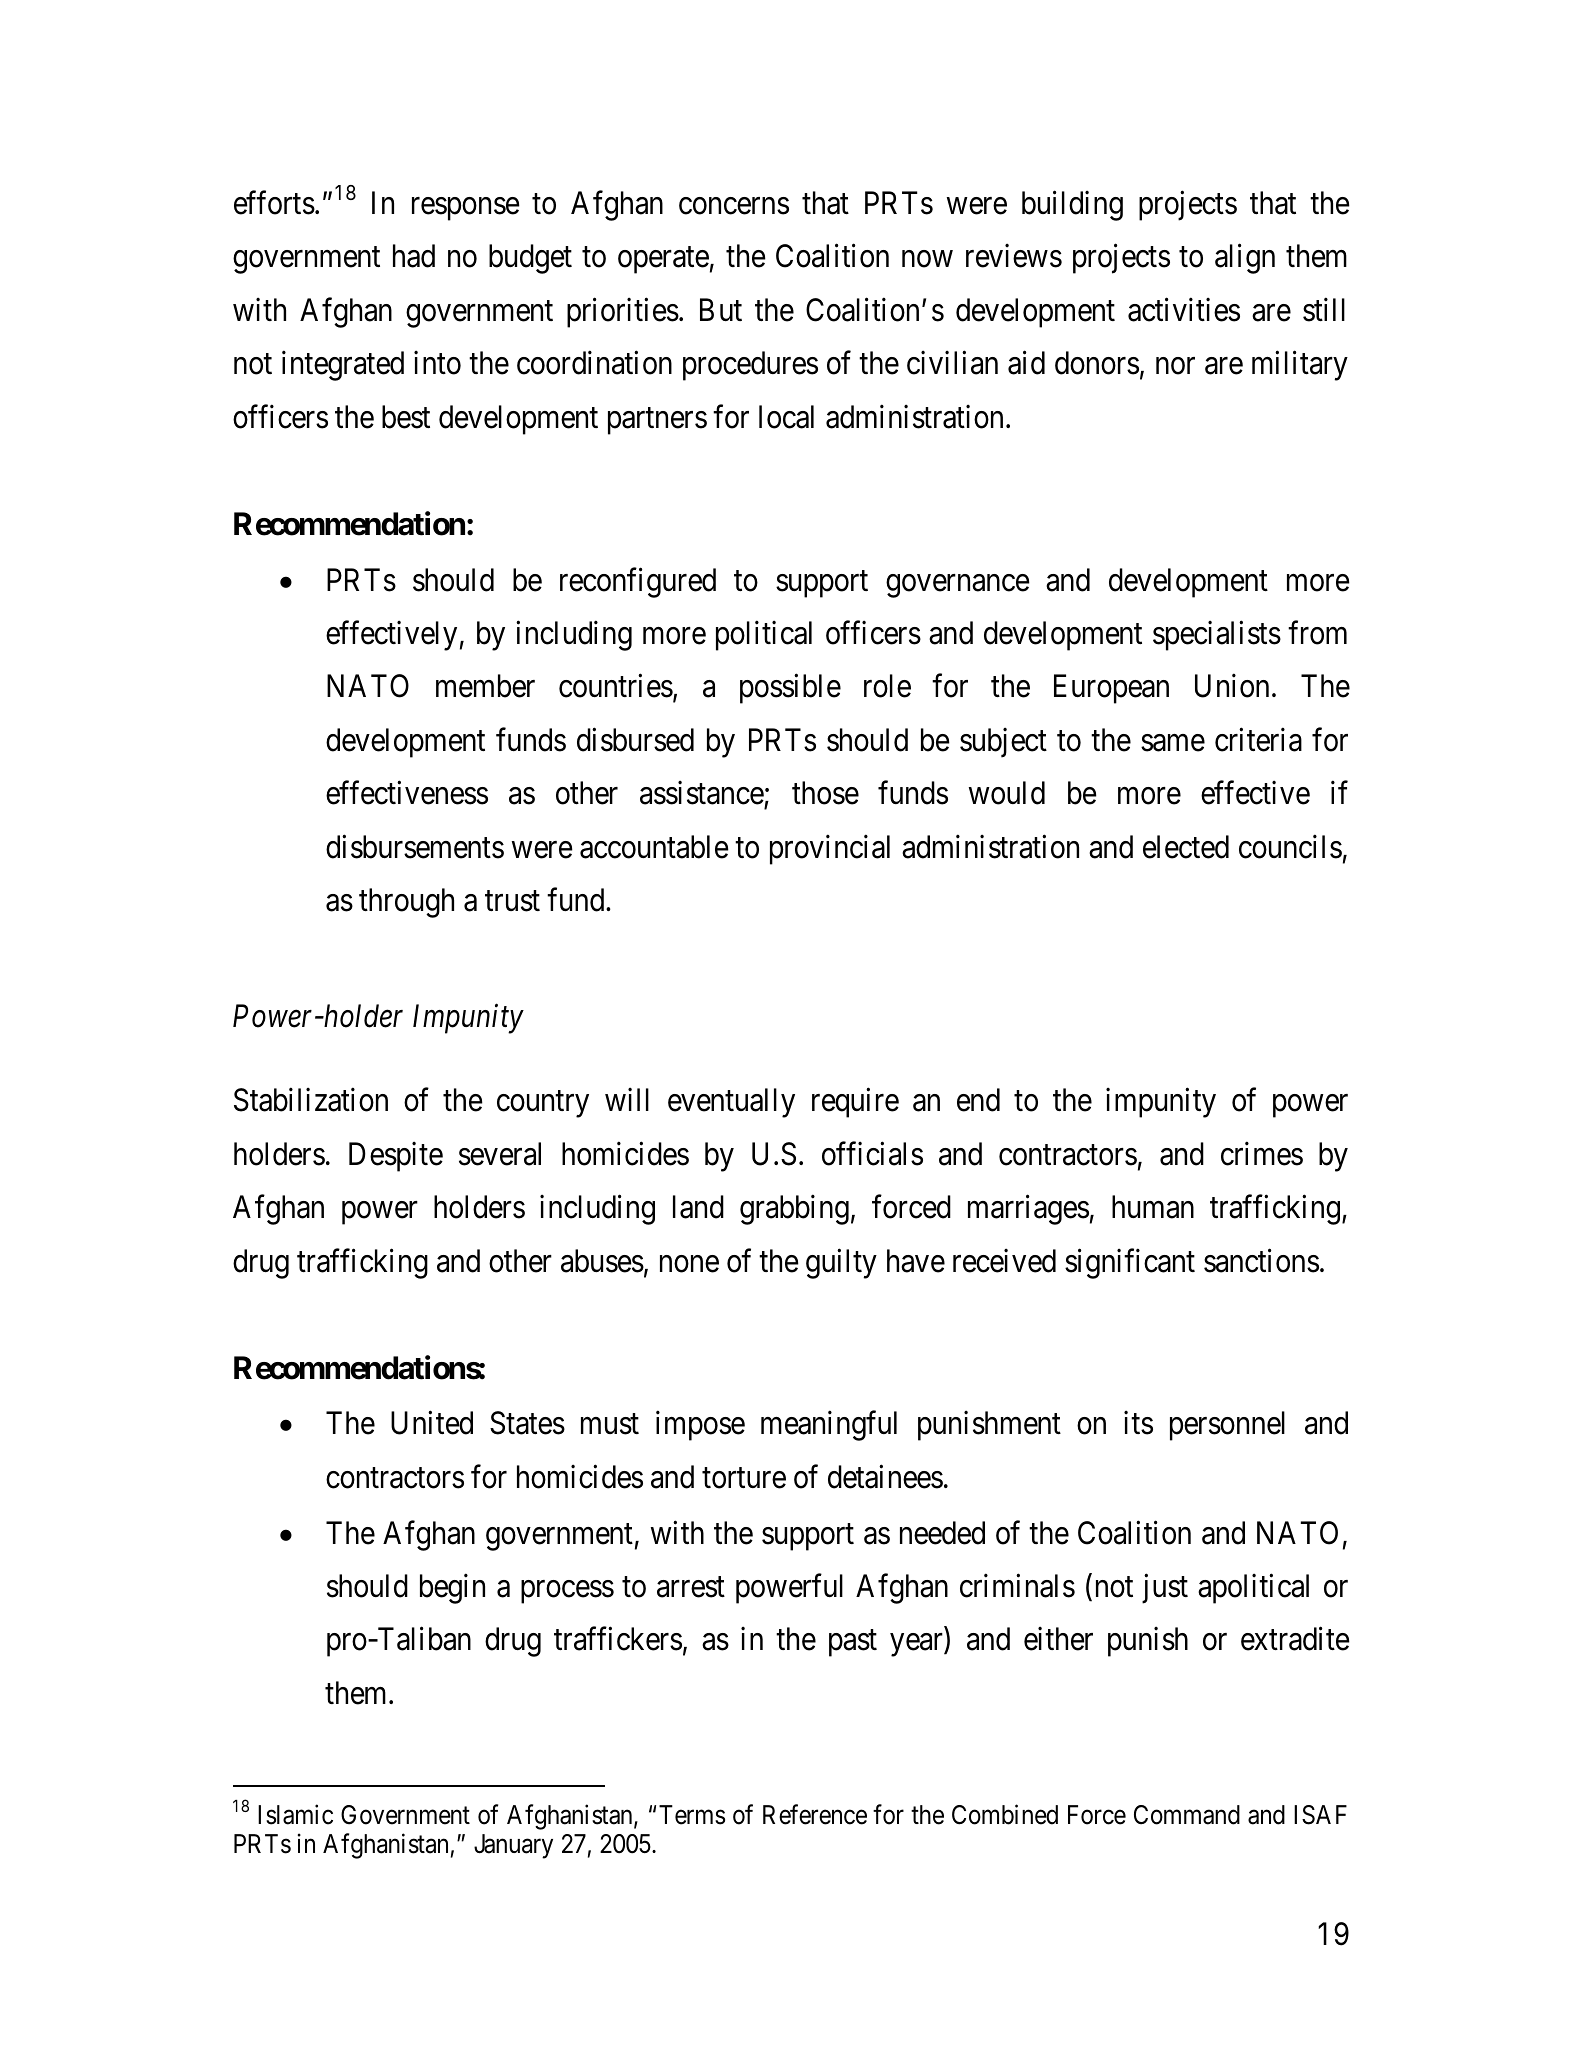 The image size is (1581, 2046). What do you see at coordinates (825, 793) in the screenshot?
I see `those` at bounding box center [825, 793].
